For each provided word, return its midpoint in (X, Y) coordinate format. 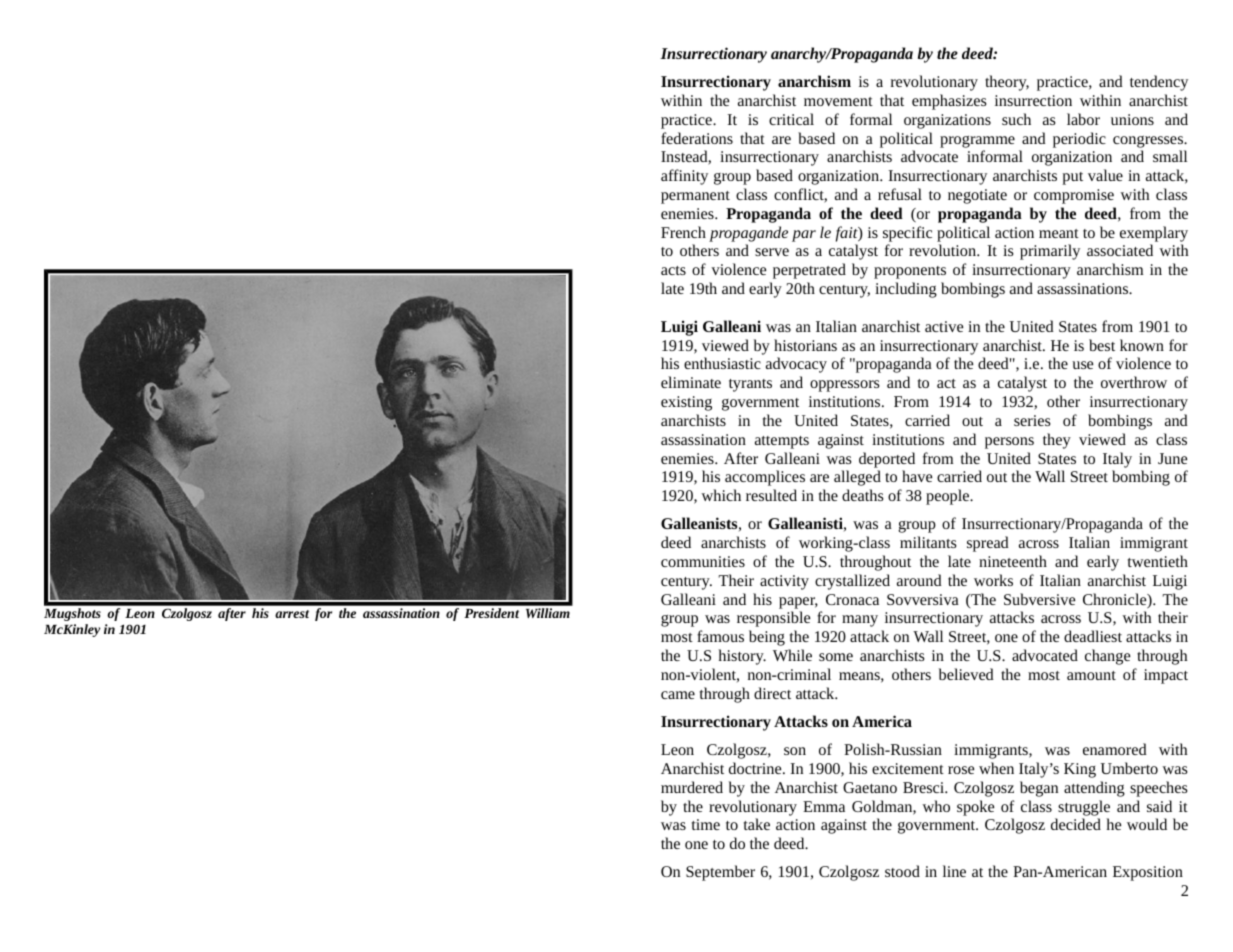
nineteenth (1013, 561)
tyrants (750, 385)
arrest (292, 614)
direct (772, 693)
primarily (1050, 252)
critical (791, 119)
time (706, 824)
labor (1083, 119)
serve (772, 252)
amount (1091, 675)
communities (703, 561)
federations (697, 138)
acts (673, 270)
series (1032, 420)
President (491, 613)
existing (686, 403)
